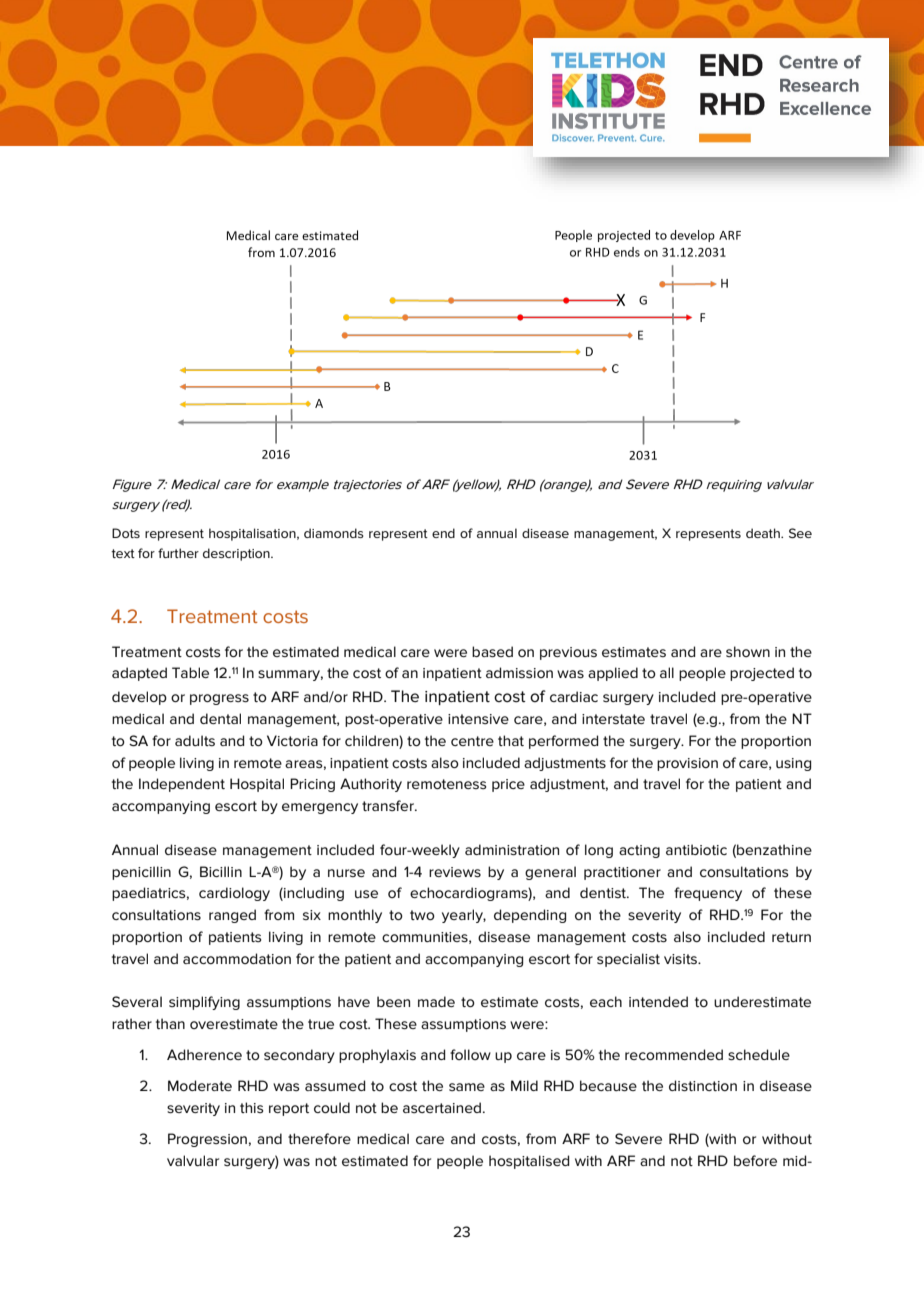 This screenshot has height=1309, width=924. What do you see at coordinates (696, 849) in the screenshot?
I see `antibiotic` at bounding box center [696, 849].
